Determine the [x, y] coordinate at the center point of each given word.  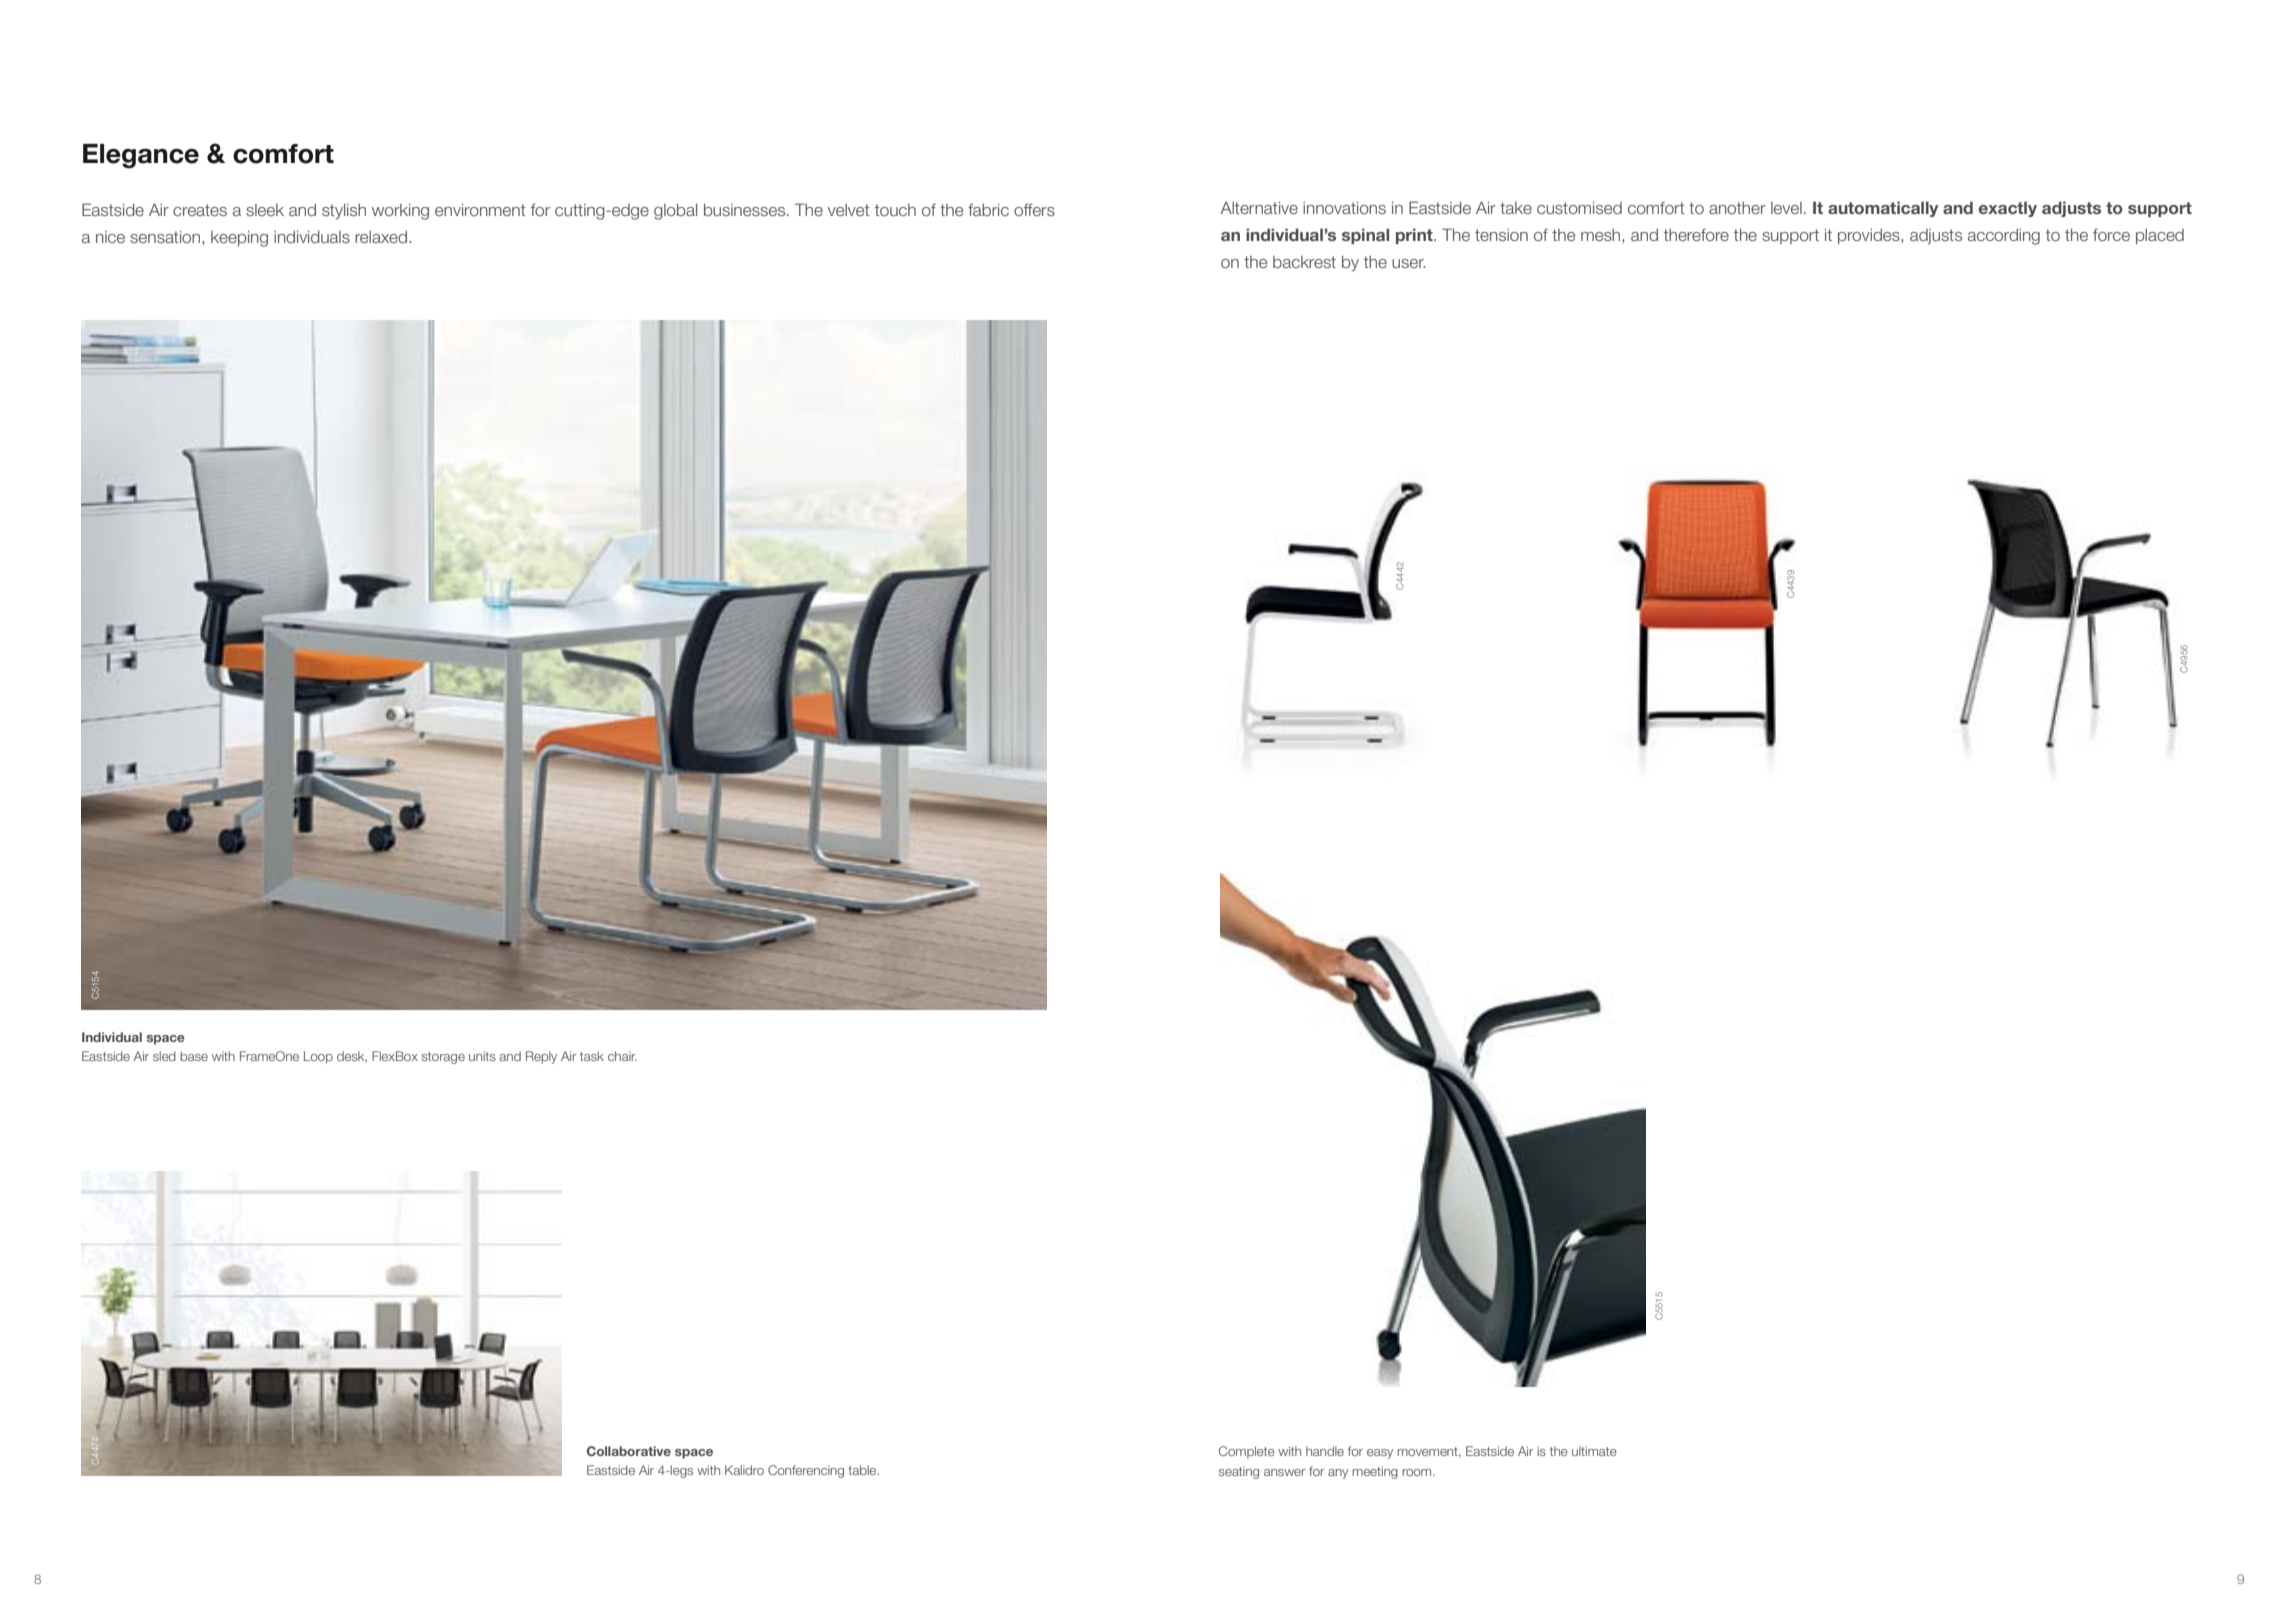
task [592, 1056]
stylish [344, 211]
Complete [1246, 1452]
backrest [1304, 262]
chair [622, 1056]
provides [1870, 236]
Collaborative [629, 1451]
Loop [318, 1057]
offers [1034, 209]
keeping [239, 239]
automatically [1883, 209]
